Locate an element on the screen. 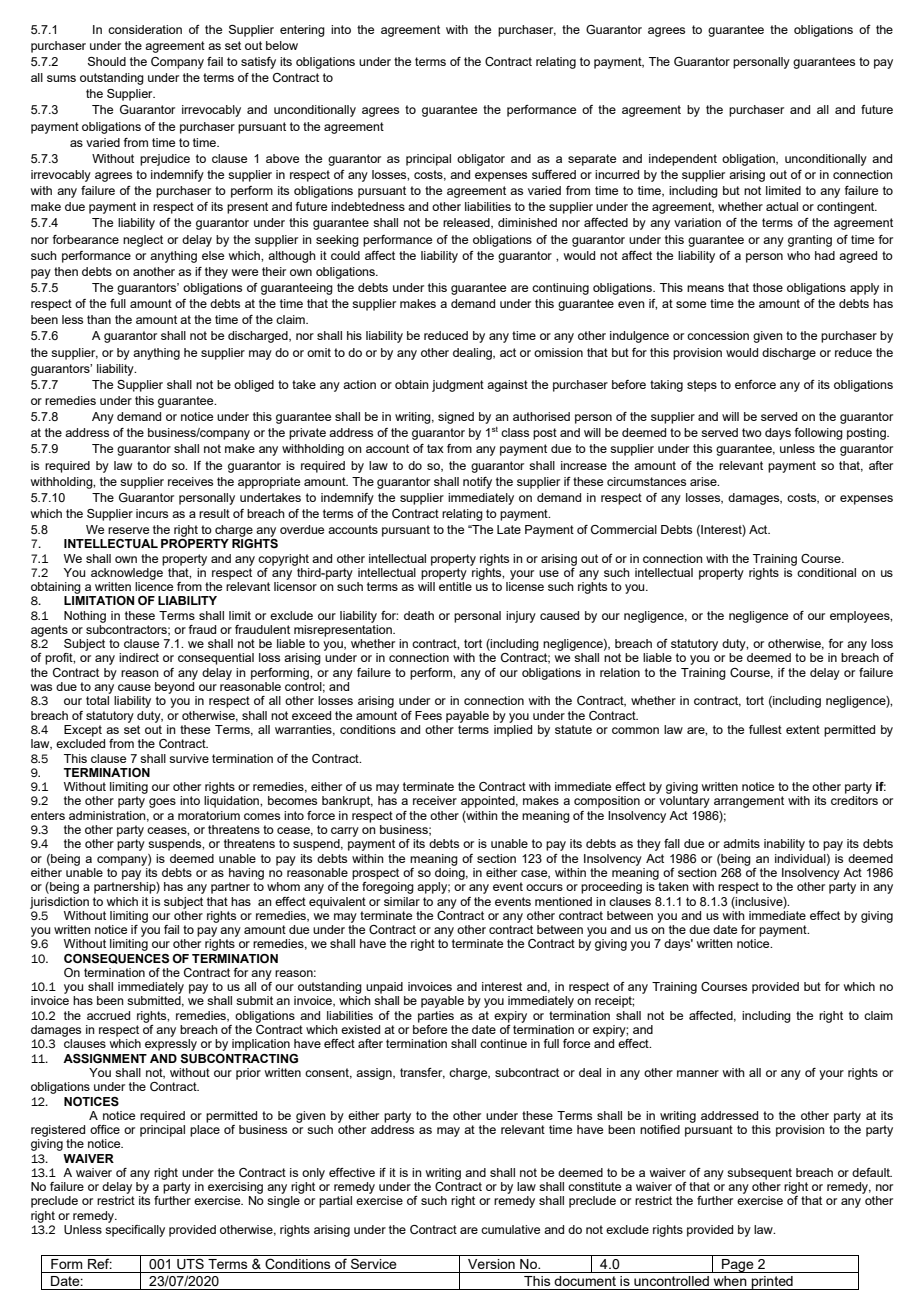 The width and height of the screenshot is (924, 1308). judgment is located at coordinates (458, 386).
